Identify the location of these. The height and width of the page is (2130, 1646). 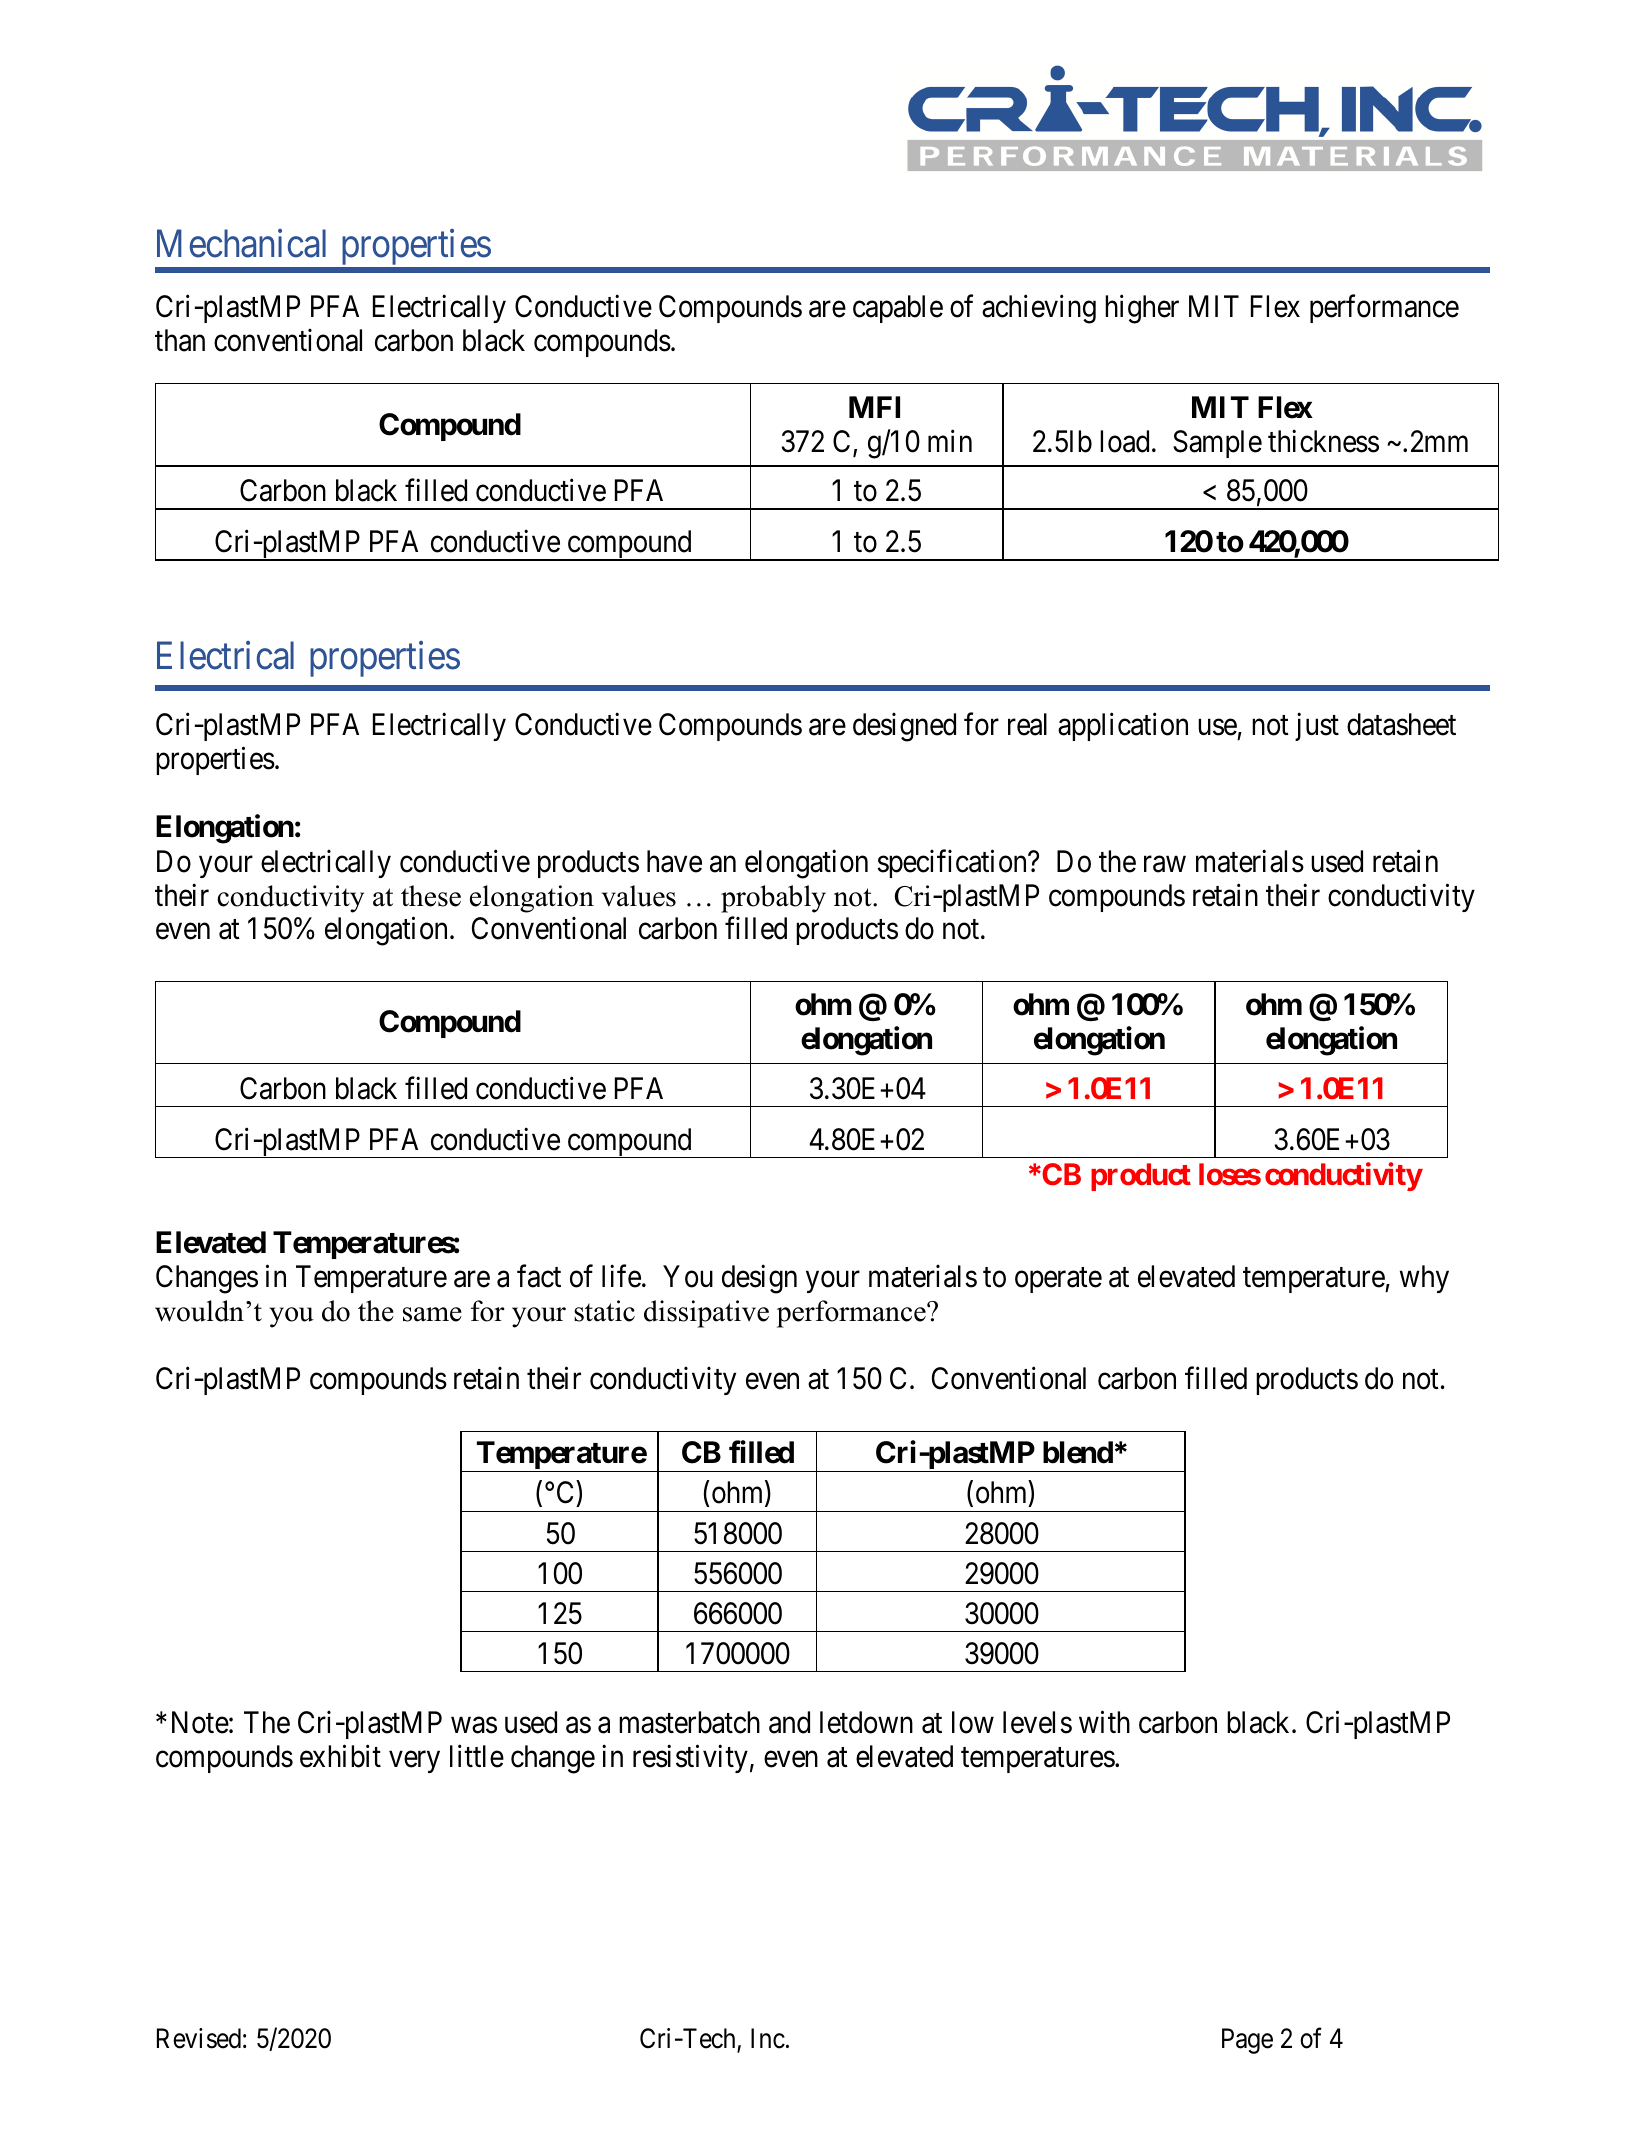
(431, 896).
